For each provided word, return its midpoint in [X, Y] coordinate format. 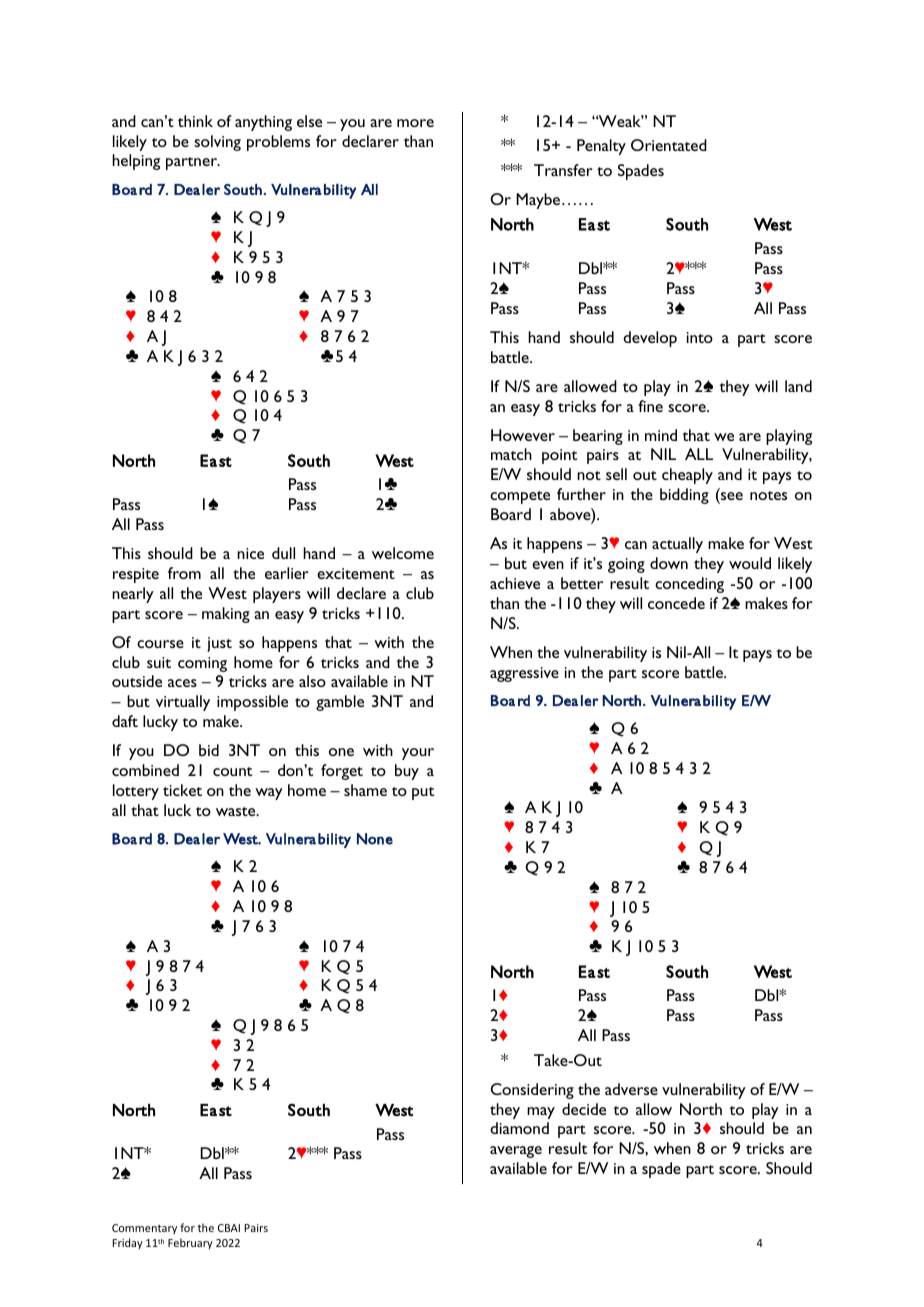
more [415, 123]
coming [202, 664]
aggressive [524, 674]
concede [676, 603]
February [190, 1243]
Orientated [669, 145]
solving [217, 143]
